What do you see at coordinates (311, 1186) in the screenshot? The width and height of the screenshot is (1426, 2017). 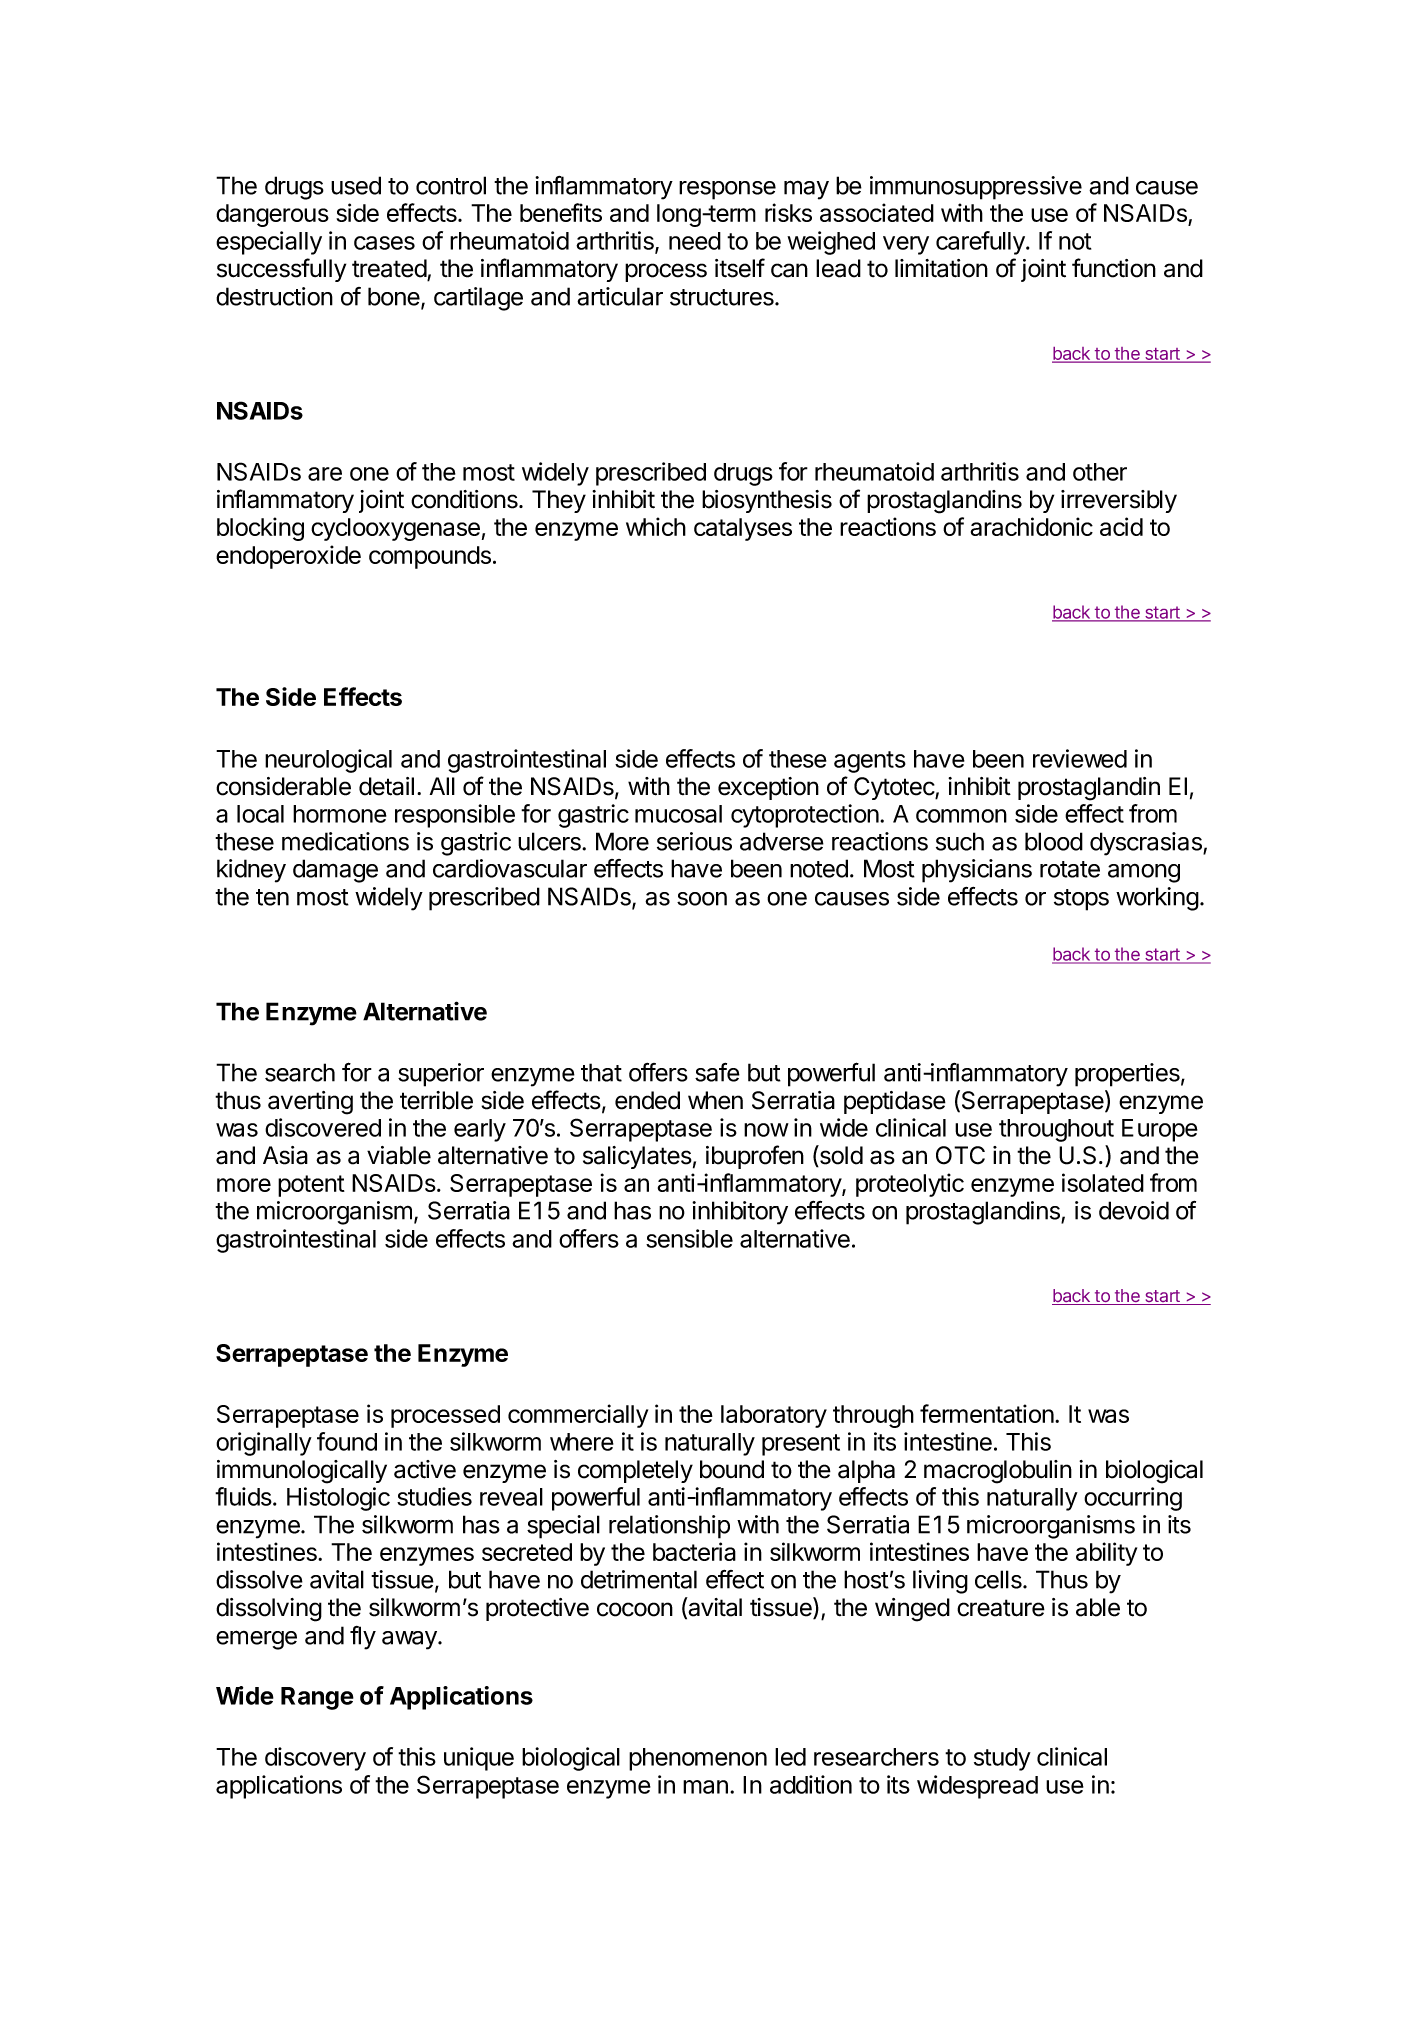 I see `potent` at bounding box center [311, 1186].
